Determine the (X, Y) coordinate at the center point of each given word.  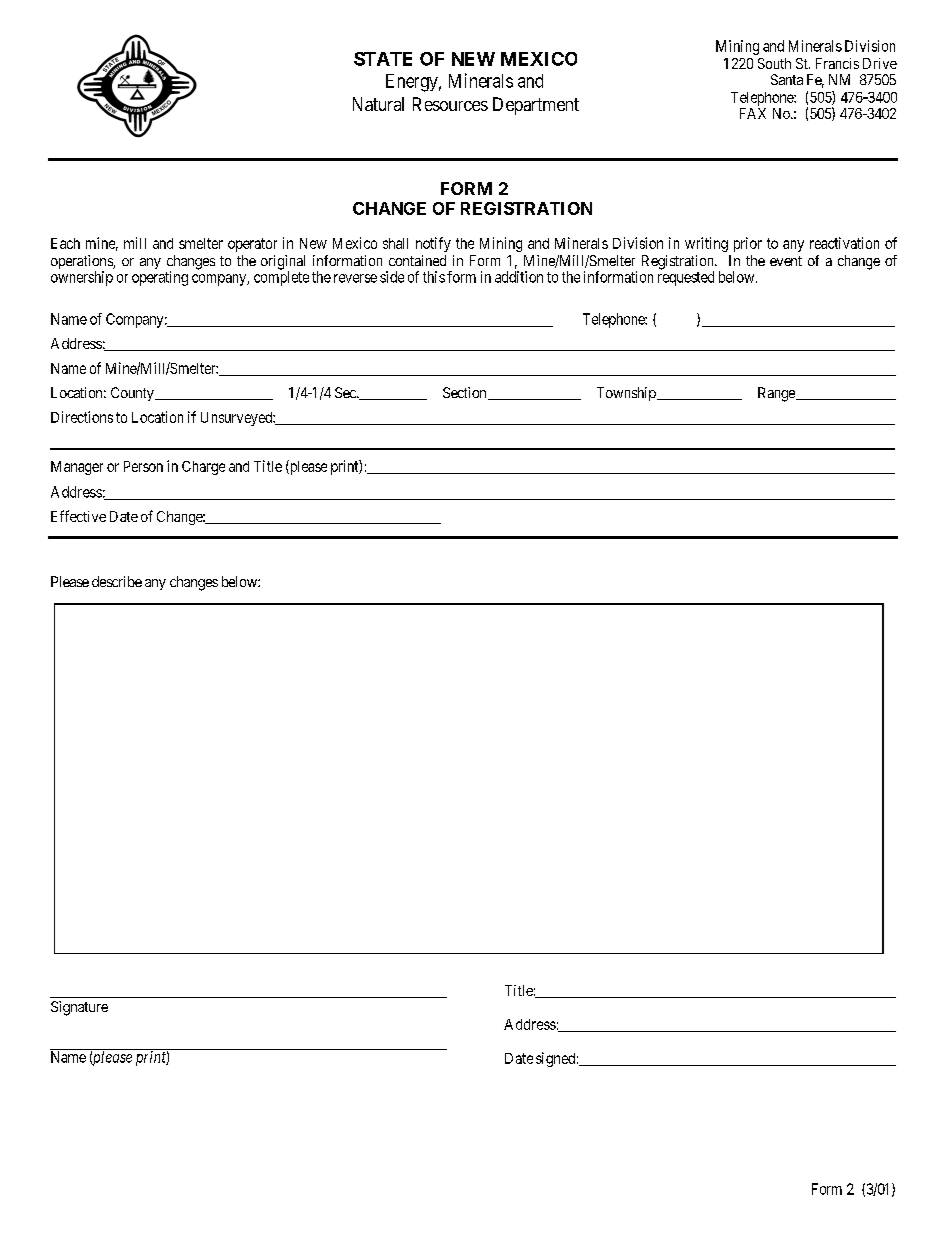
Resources (450, 104)
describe (117, 581)
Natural (378, 104)
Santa (787, 79)
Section (466, 393)
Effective (78, 516)
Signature (79, 1008)
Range (777, 394)
